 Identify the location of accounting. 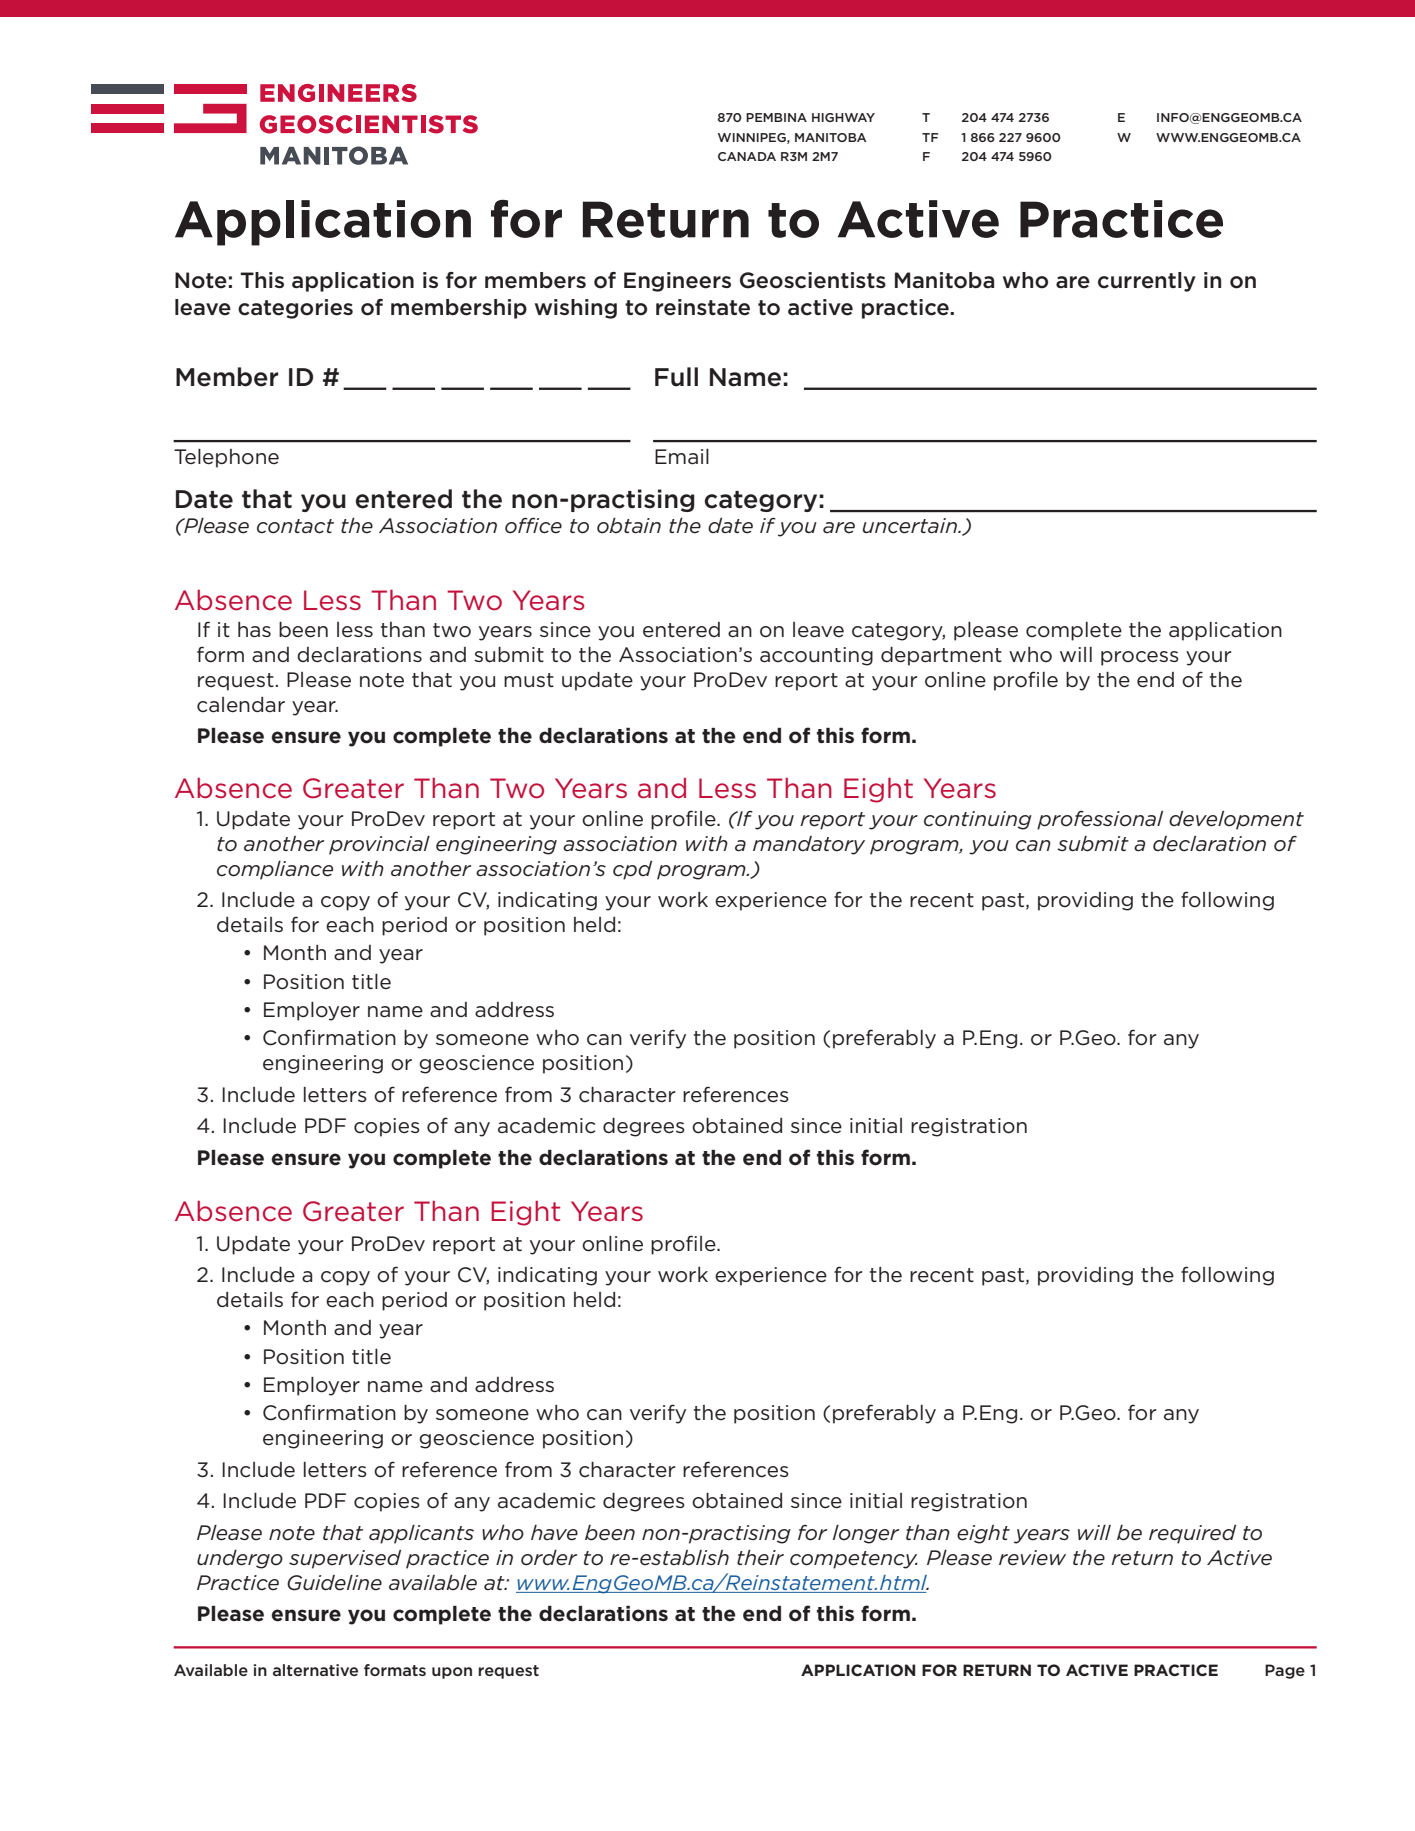
(816, 656).
